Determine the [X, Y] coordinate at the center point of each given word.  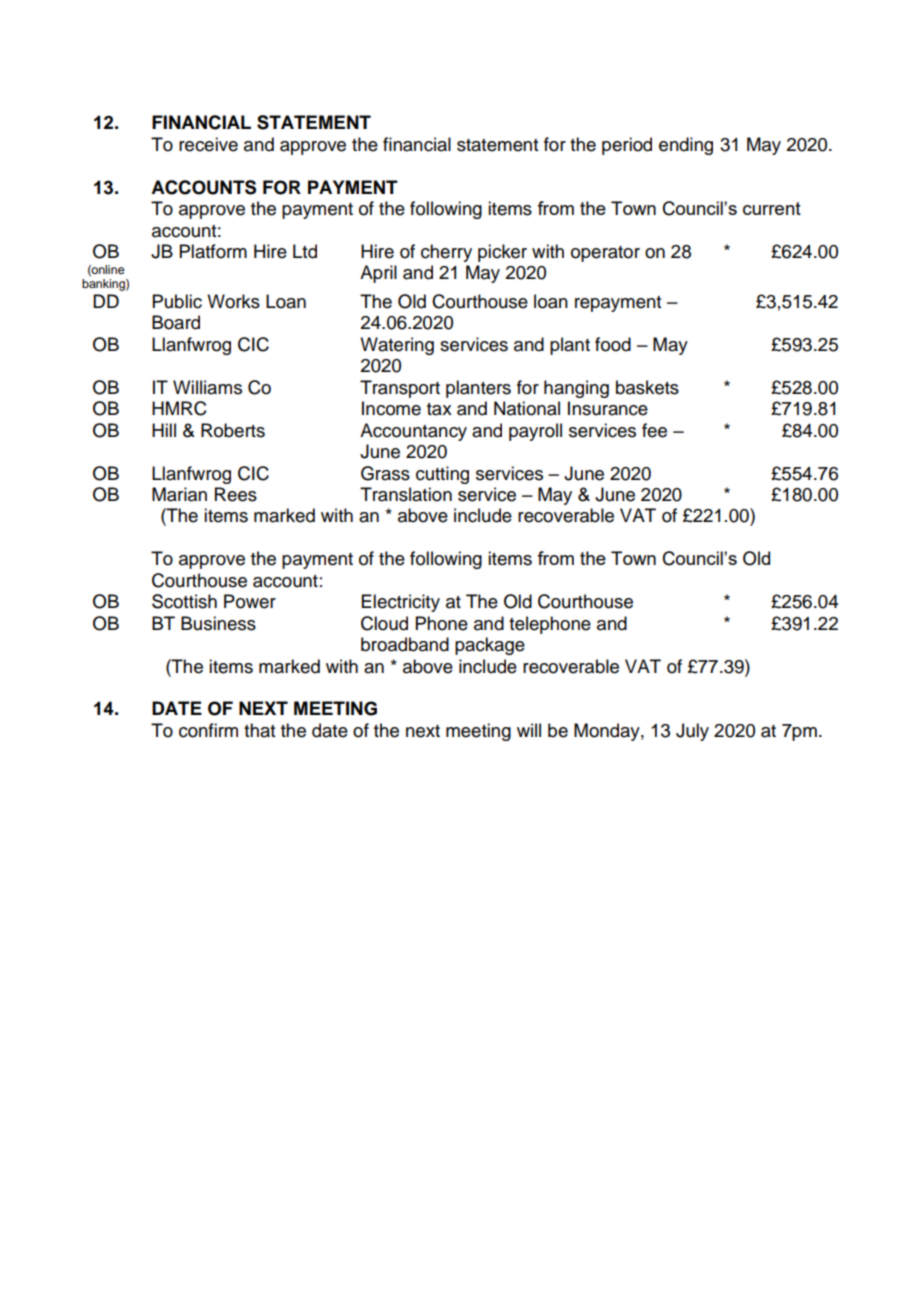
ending [686, 146]
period [627, 146]
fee [654, 430]
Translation [406, 494]
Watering [397, 346]
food [613, 344]
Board [176, 322]
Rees [236, 494]
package [490, 646]
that [259, 730]
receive [208, 144]
